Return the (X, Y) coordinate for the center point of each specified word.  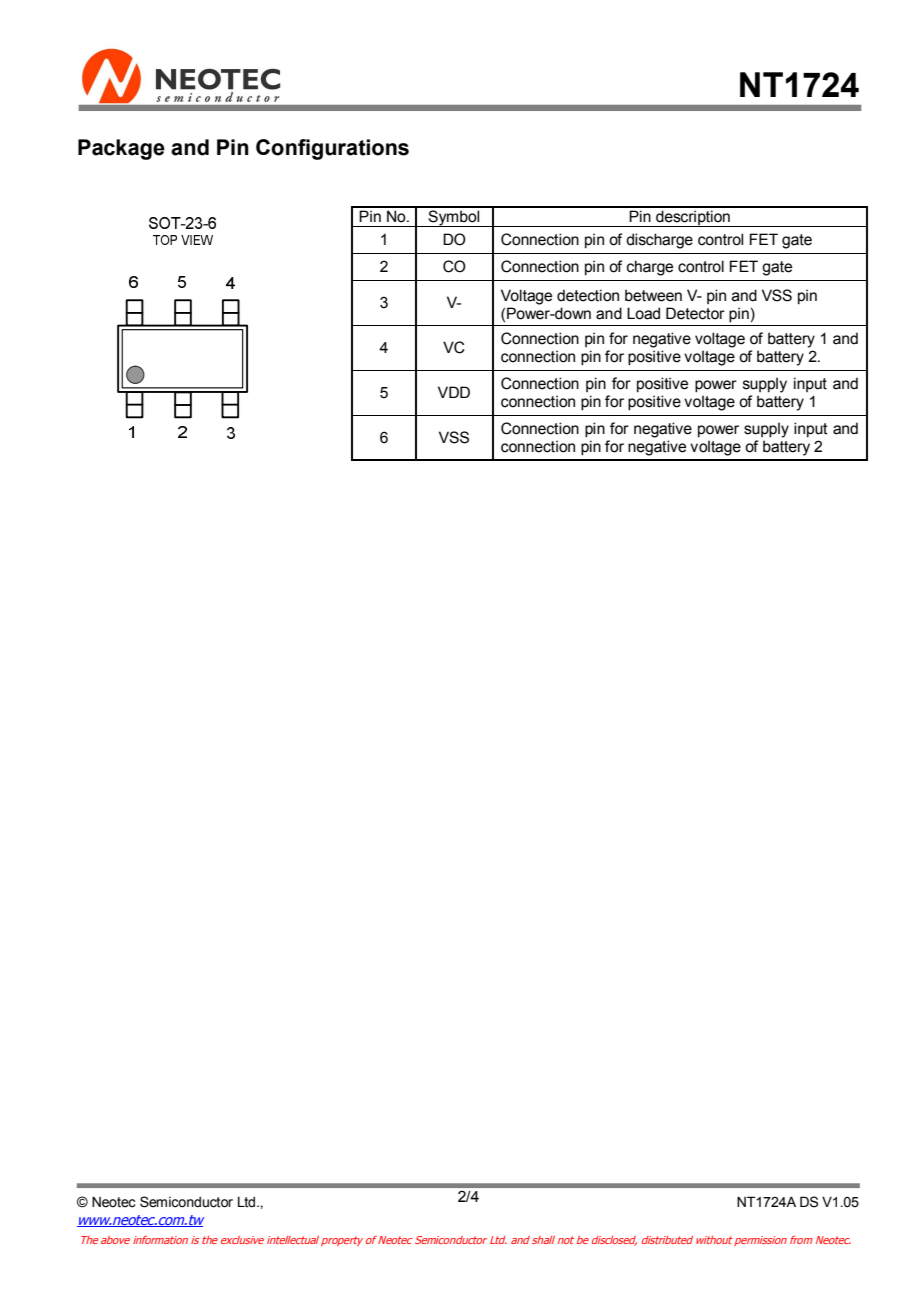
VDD (454, 392)
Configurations (332, 149)
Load (643, 313)
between (653, 295)
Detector (695, 313)
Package (121, 149)
